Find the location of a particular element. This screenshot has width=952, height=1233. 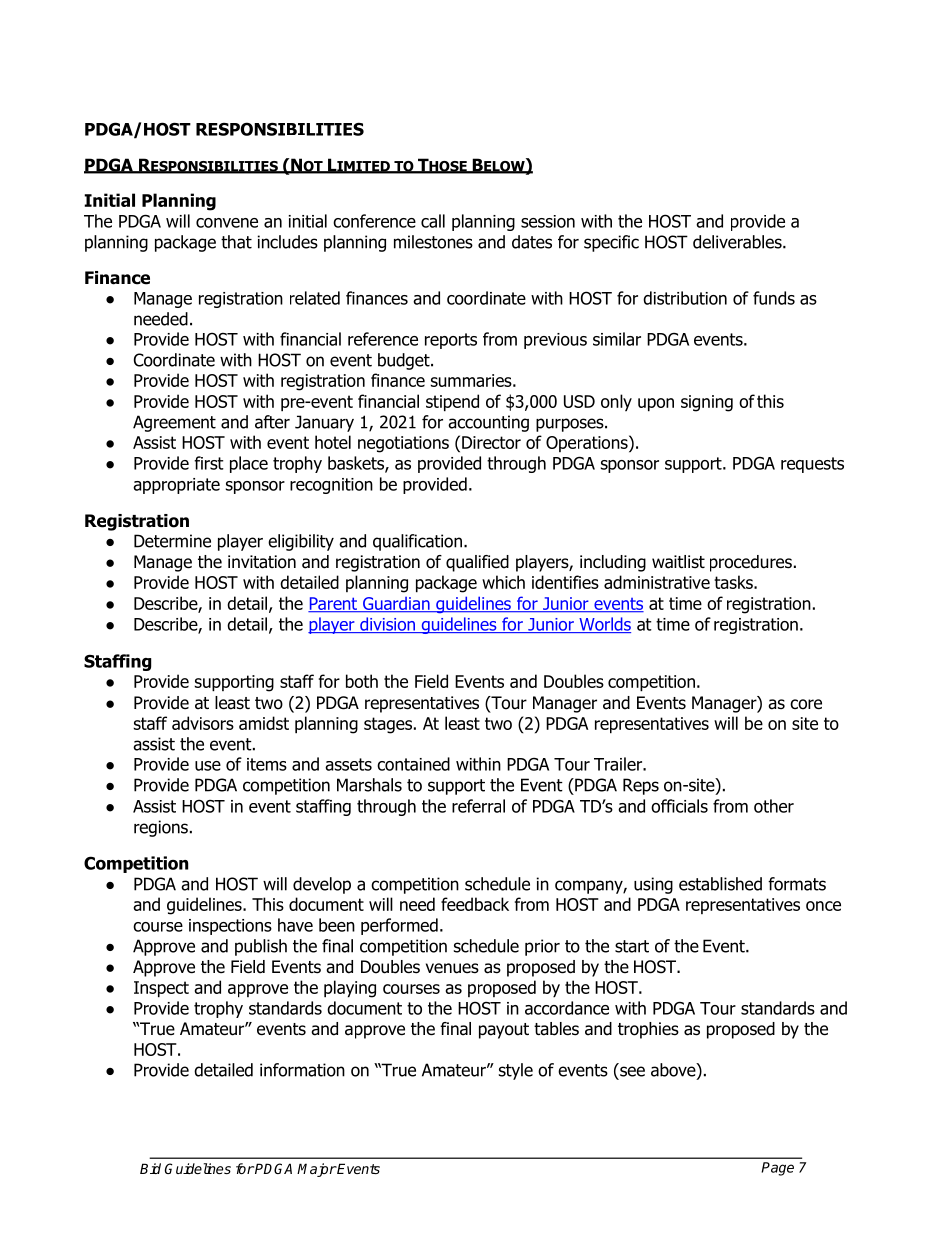

referral is located at coordinates (478, 806).
